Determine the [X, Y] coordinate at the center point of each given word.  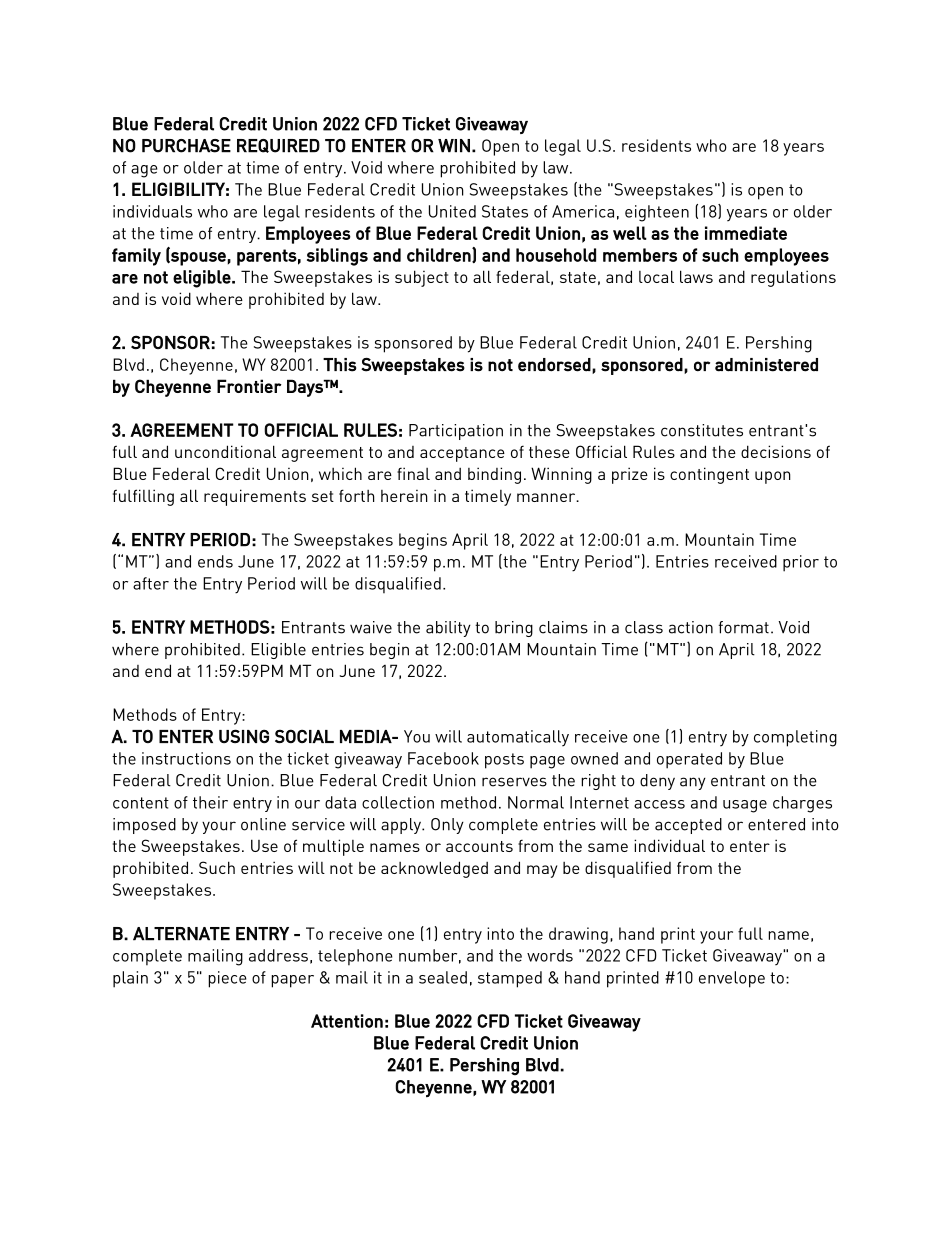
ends [215, 561]
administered [766, 365]
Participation [456, 432]
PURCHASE [186, 146]
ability [448, 629]
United [452, 211]
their [210, 802]
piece [227, 979]
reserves [514, 782]
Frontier [249, 386]
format [743, 627]
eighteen [657, 213]
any [693, 783]
